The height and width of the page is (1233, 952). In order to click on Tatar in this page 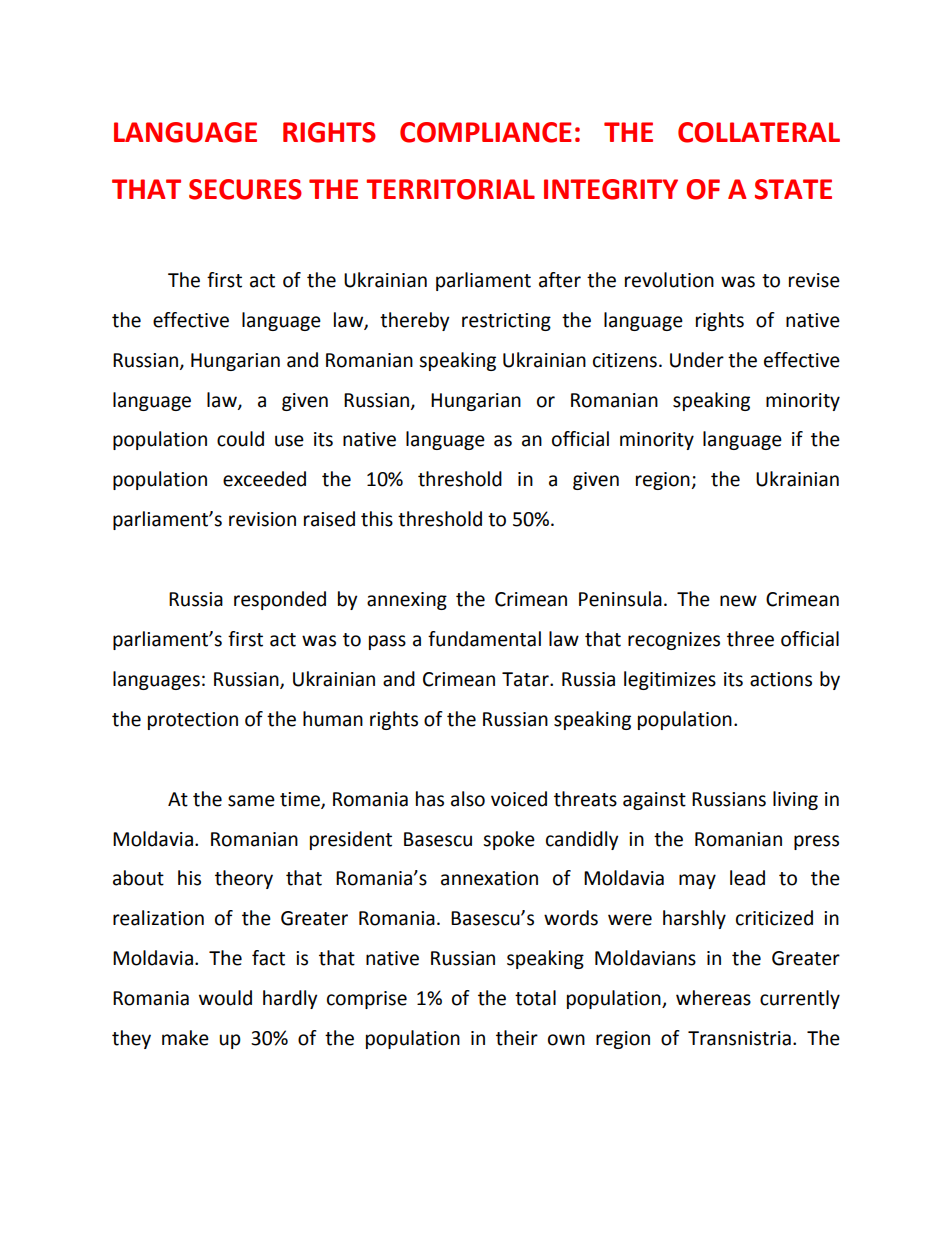, I will do `click(526, 679)`.
